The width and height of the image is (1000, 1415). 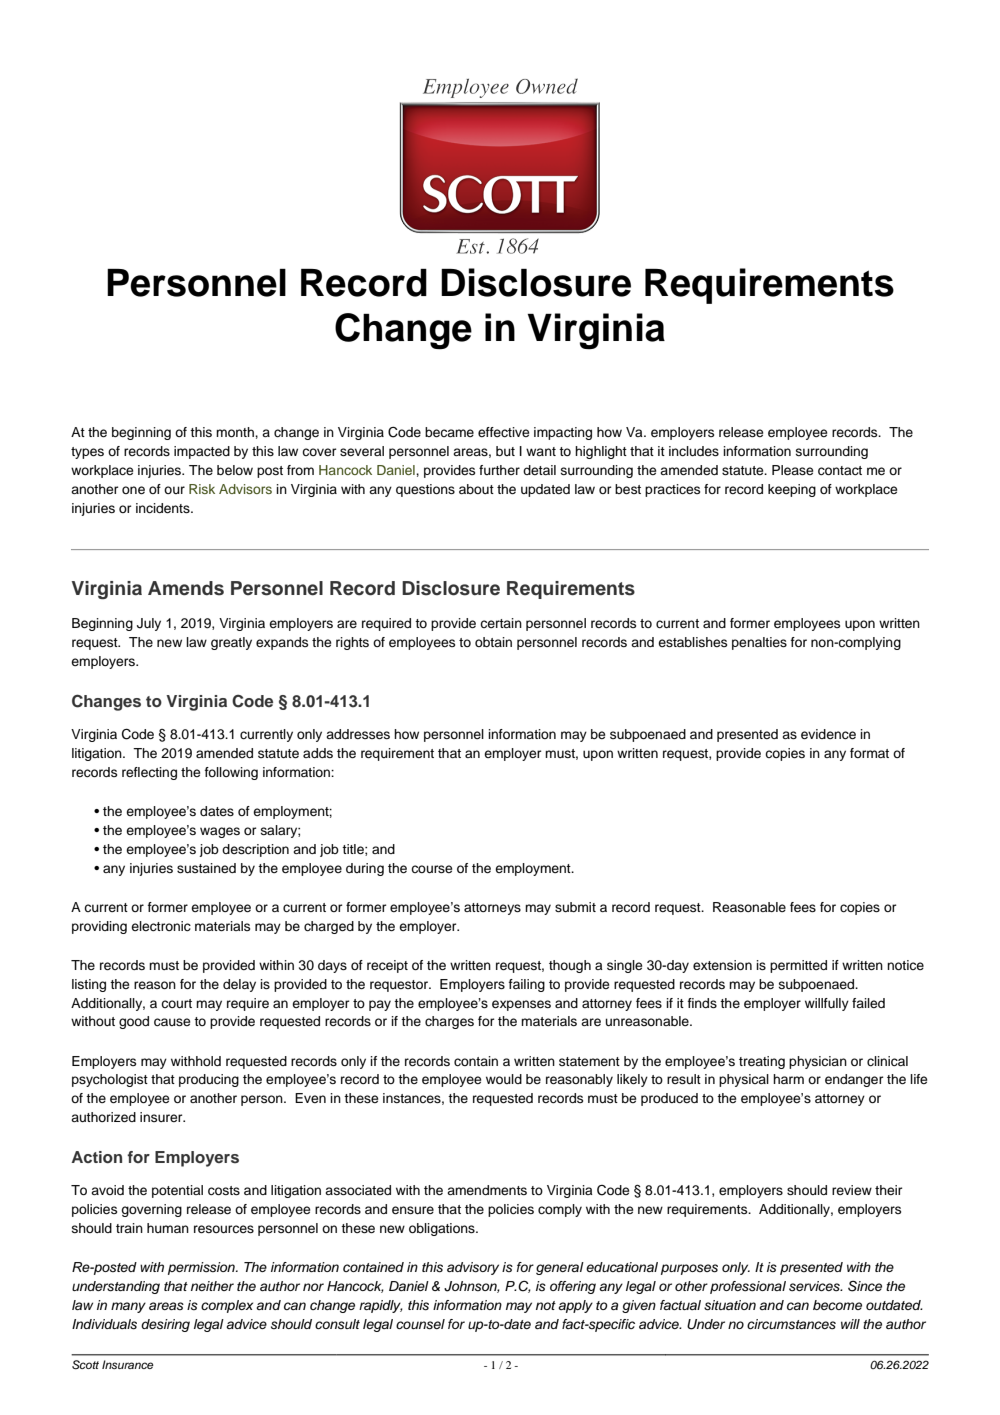 What do you see at coordinates (420, 1324) in the image?
I see `counsel` at bounding box center [420, 1324].
